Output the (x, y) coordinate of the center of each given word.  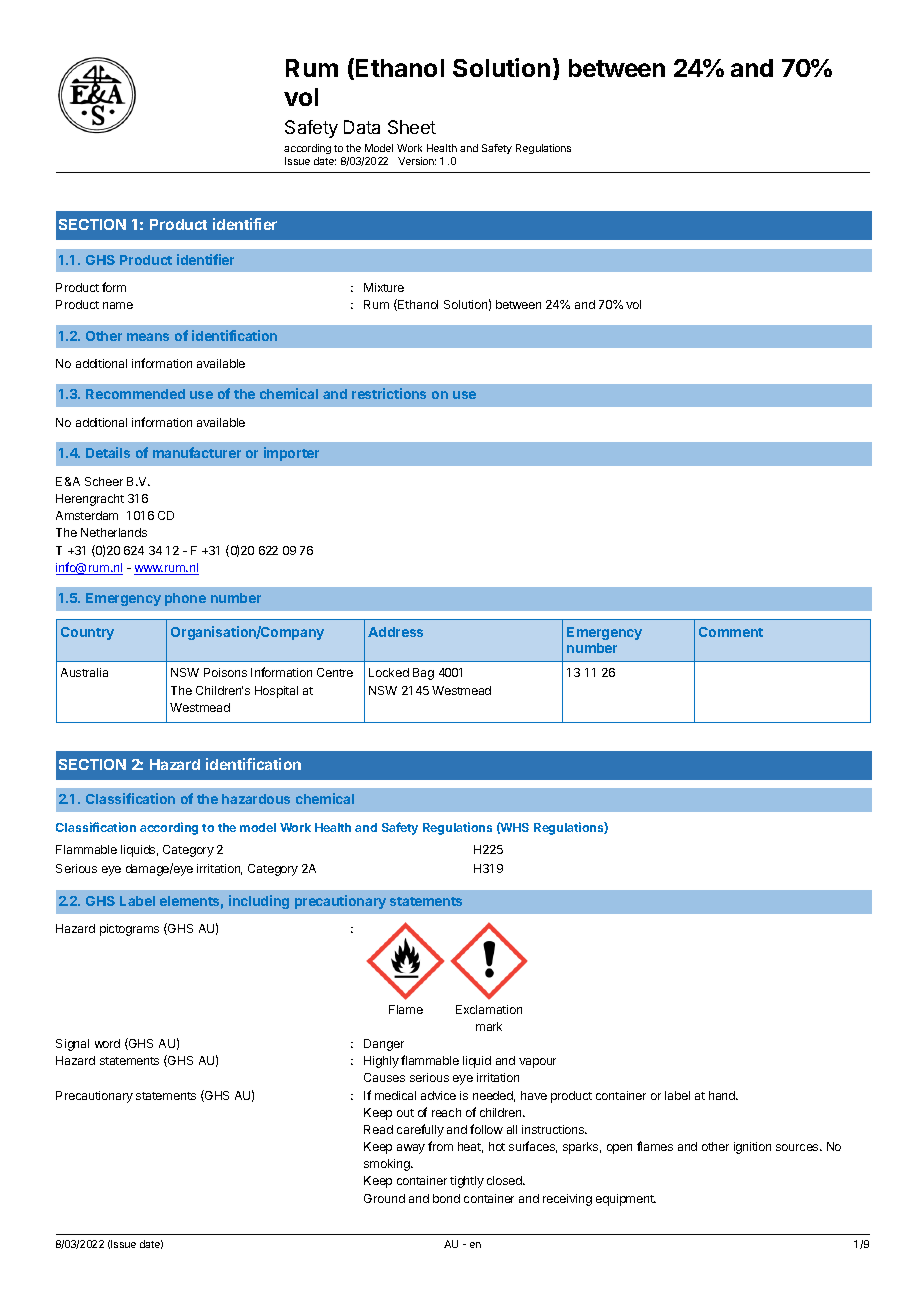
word (107, 1043)
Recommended (135, 394)
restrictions (389, 393)
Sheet (412, 127)
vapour (537, 1063)
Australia (84, 672)
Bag (423, 674)
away (411, 1149)
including (259, 902)
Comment (731, 632)
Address (395, 632)
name (118, 305)
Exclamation (489, 1009)
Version (417, 161)
